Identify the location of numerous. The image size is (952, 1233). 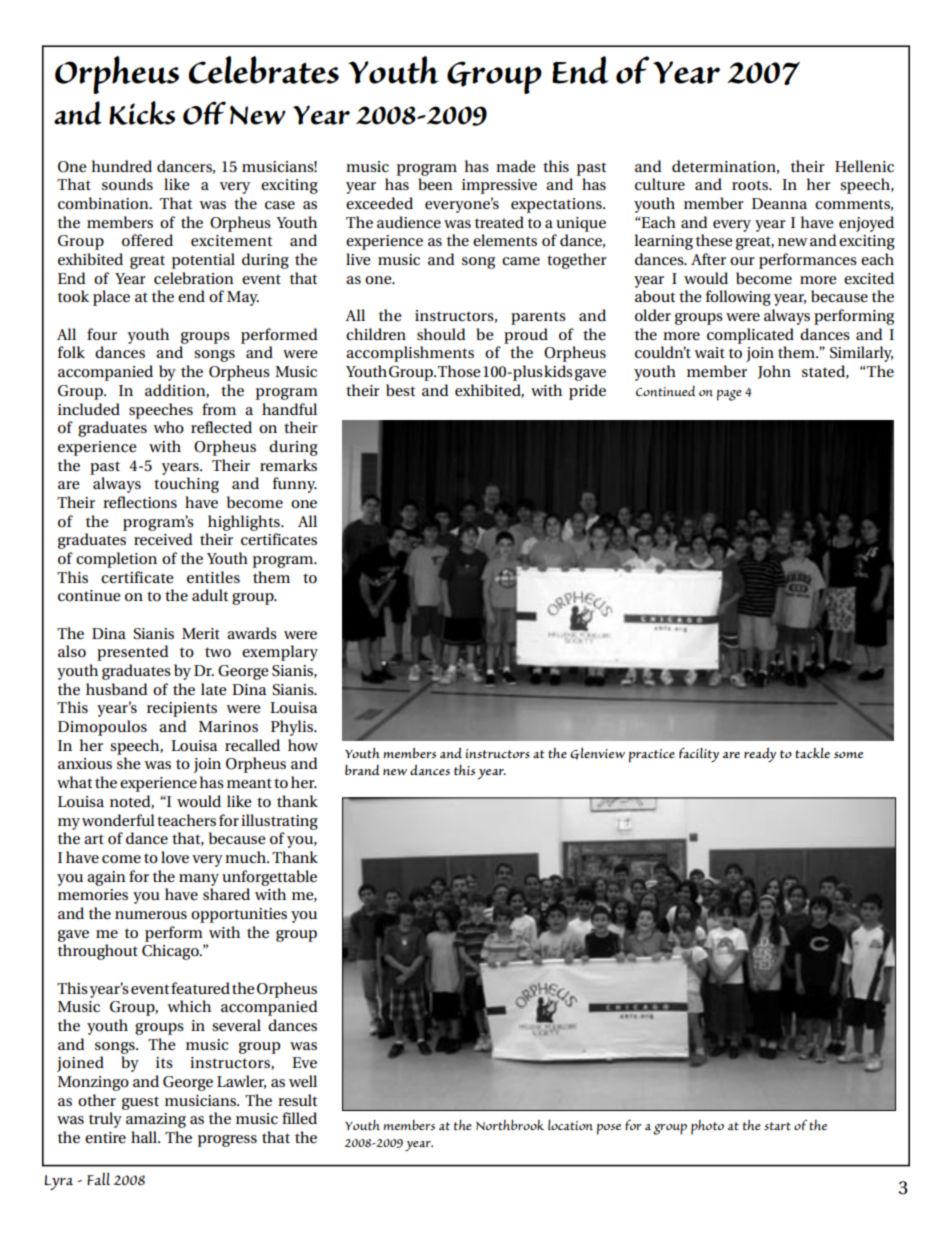
(151, 915).
